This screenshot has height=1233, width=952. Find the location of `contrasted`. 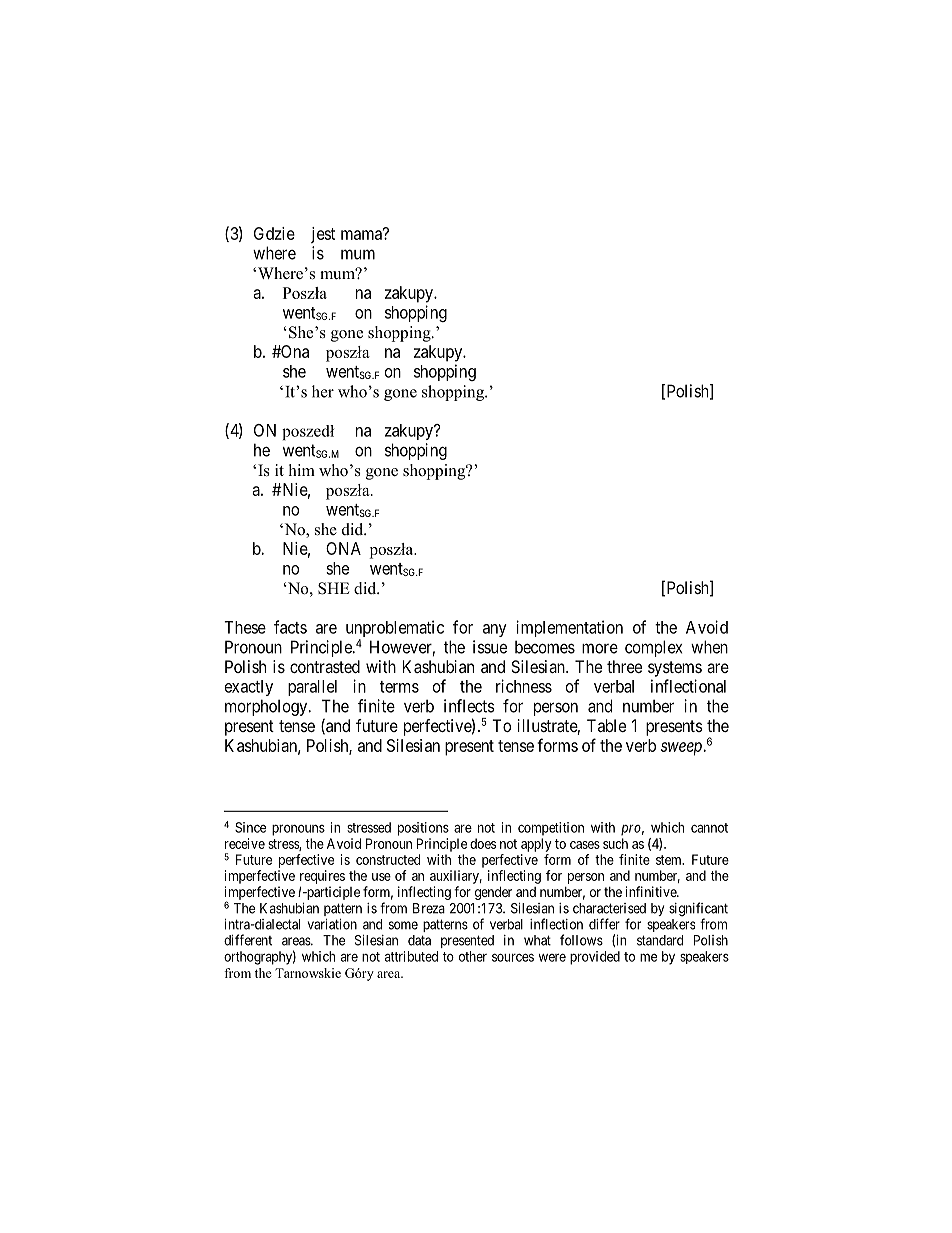

contrasted is located at coordinates (325, 666).
